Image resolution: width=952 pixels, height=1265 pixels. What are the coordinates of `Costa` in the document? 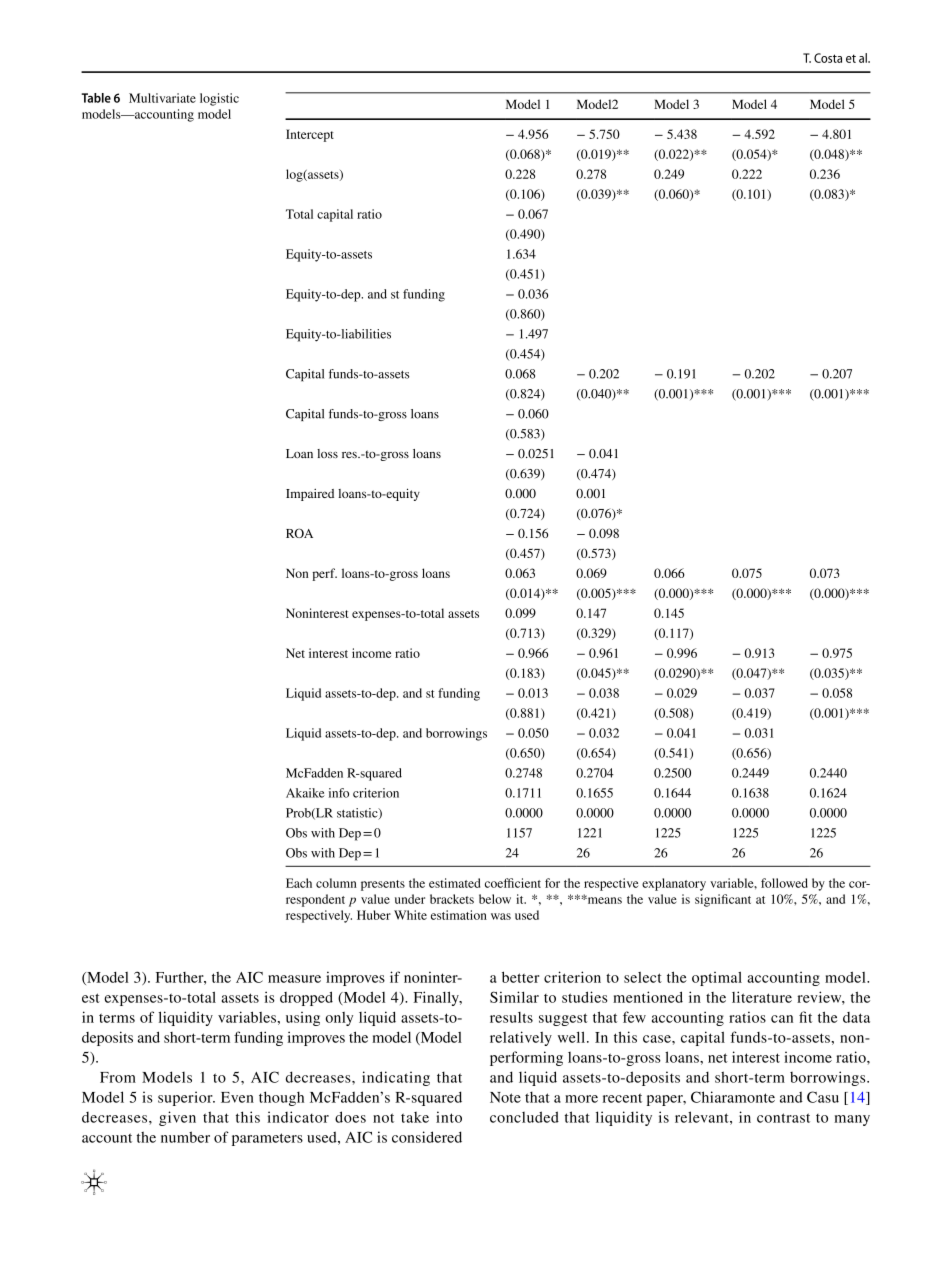 It's located at (828, 58).
